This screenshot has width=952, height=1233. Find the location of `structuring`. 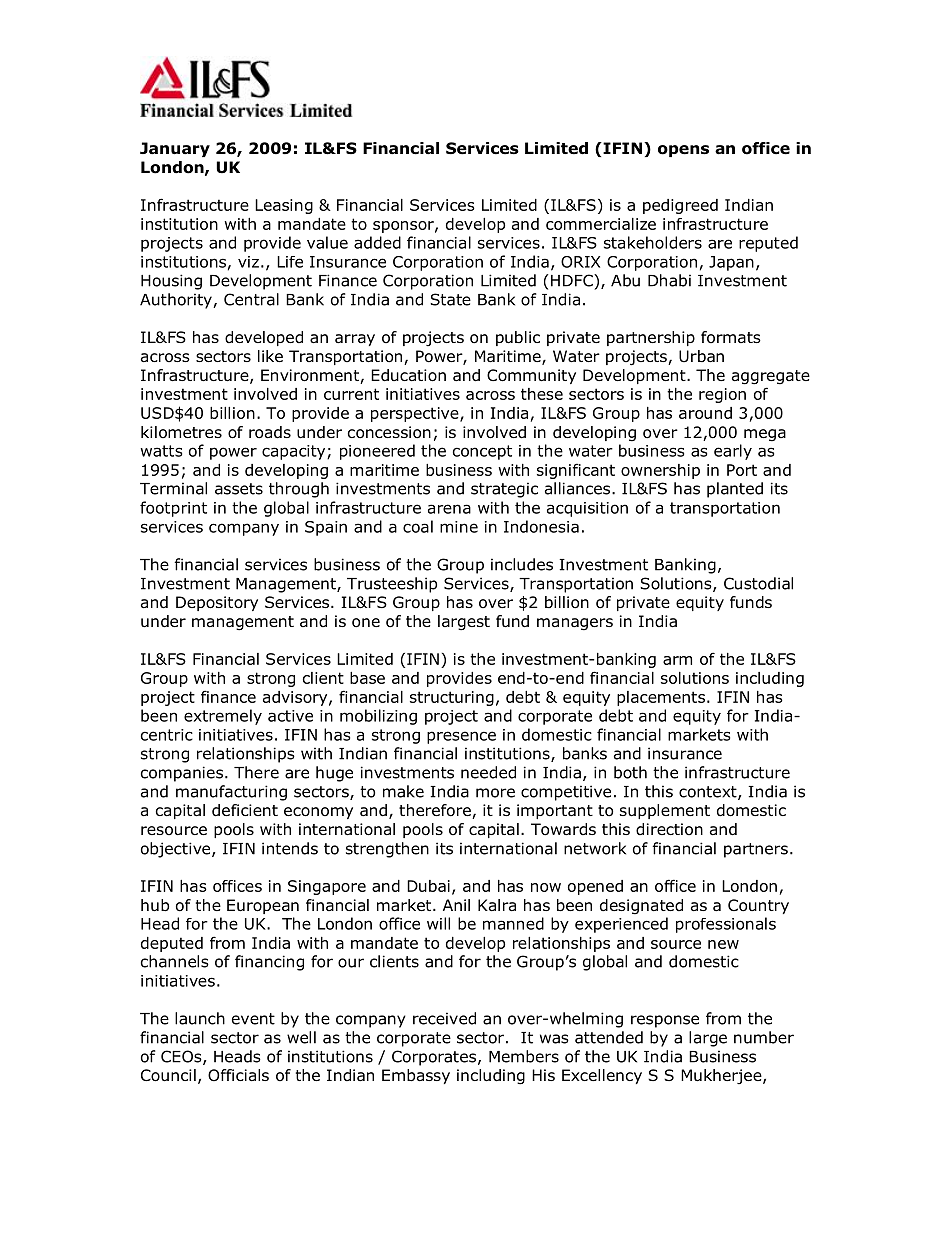

structuring is located at coordinates (452, 698).
